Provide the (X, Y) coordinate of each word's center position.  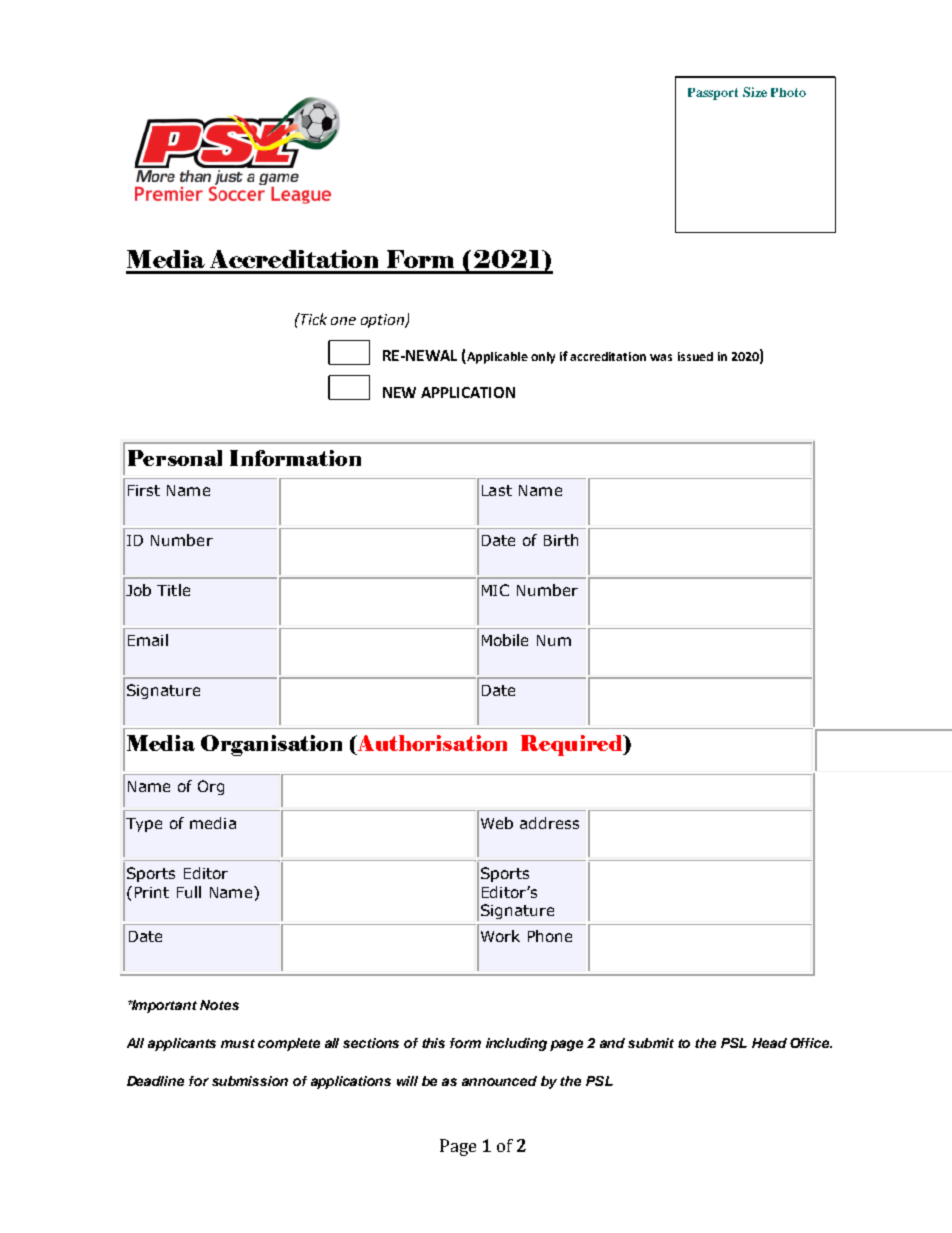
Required (573, 745)
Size (755, 92)
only (543, 358)
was (661, 357)
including (516, 1044)
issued (695, 356)
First (144, 490)
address (549, 823)
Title (173, 590)
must (238, 1043)
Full (189, 892)
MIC (495, 590)
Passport (713, 94)
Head (769, 1043)
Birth (561, 540)
